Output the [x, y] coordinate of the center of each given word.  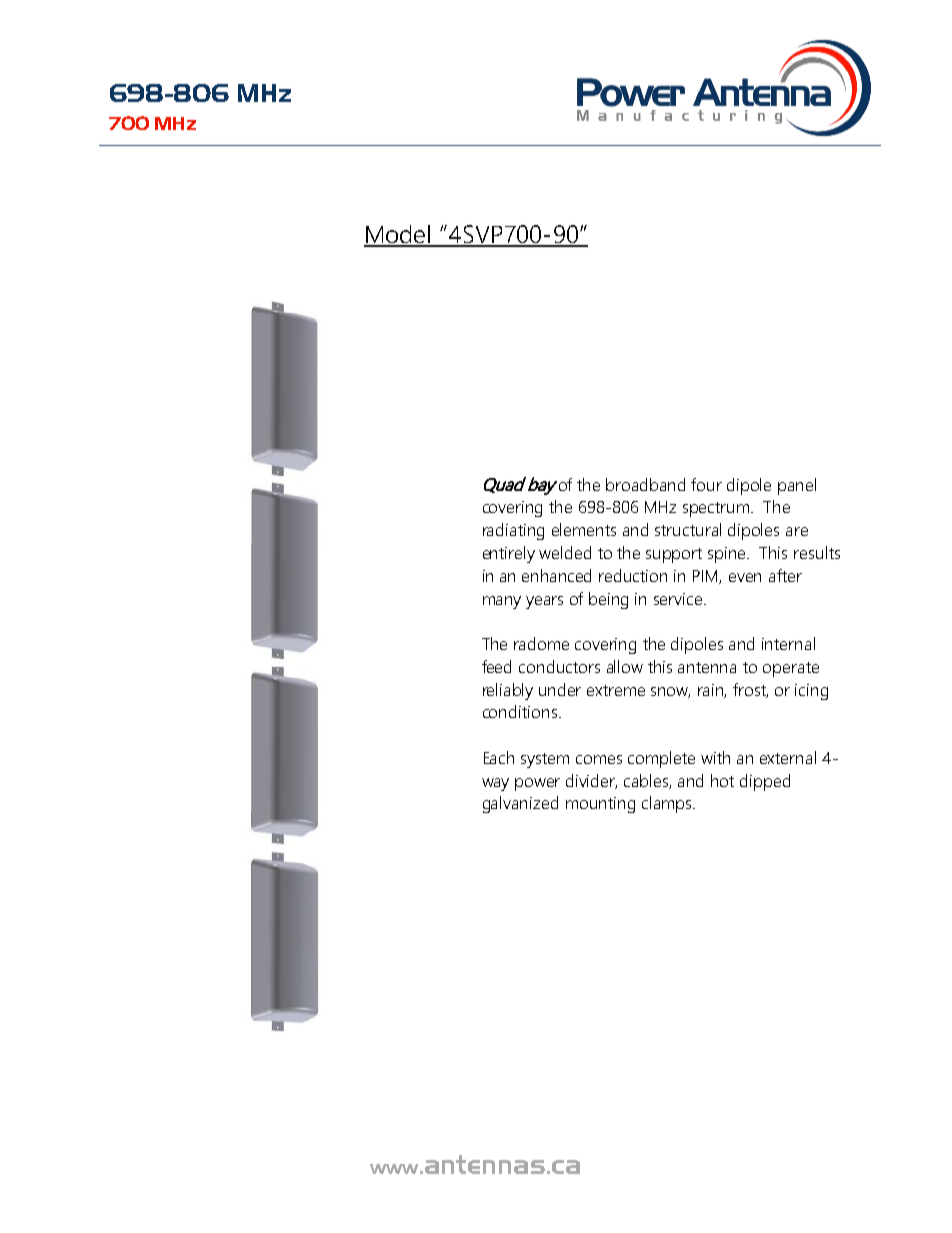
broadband [645, 484]
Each [499, 757]
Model [398, 235]
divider [591, 781]
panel [797, 486]
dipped [765, 782]
